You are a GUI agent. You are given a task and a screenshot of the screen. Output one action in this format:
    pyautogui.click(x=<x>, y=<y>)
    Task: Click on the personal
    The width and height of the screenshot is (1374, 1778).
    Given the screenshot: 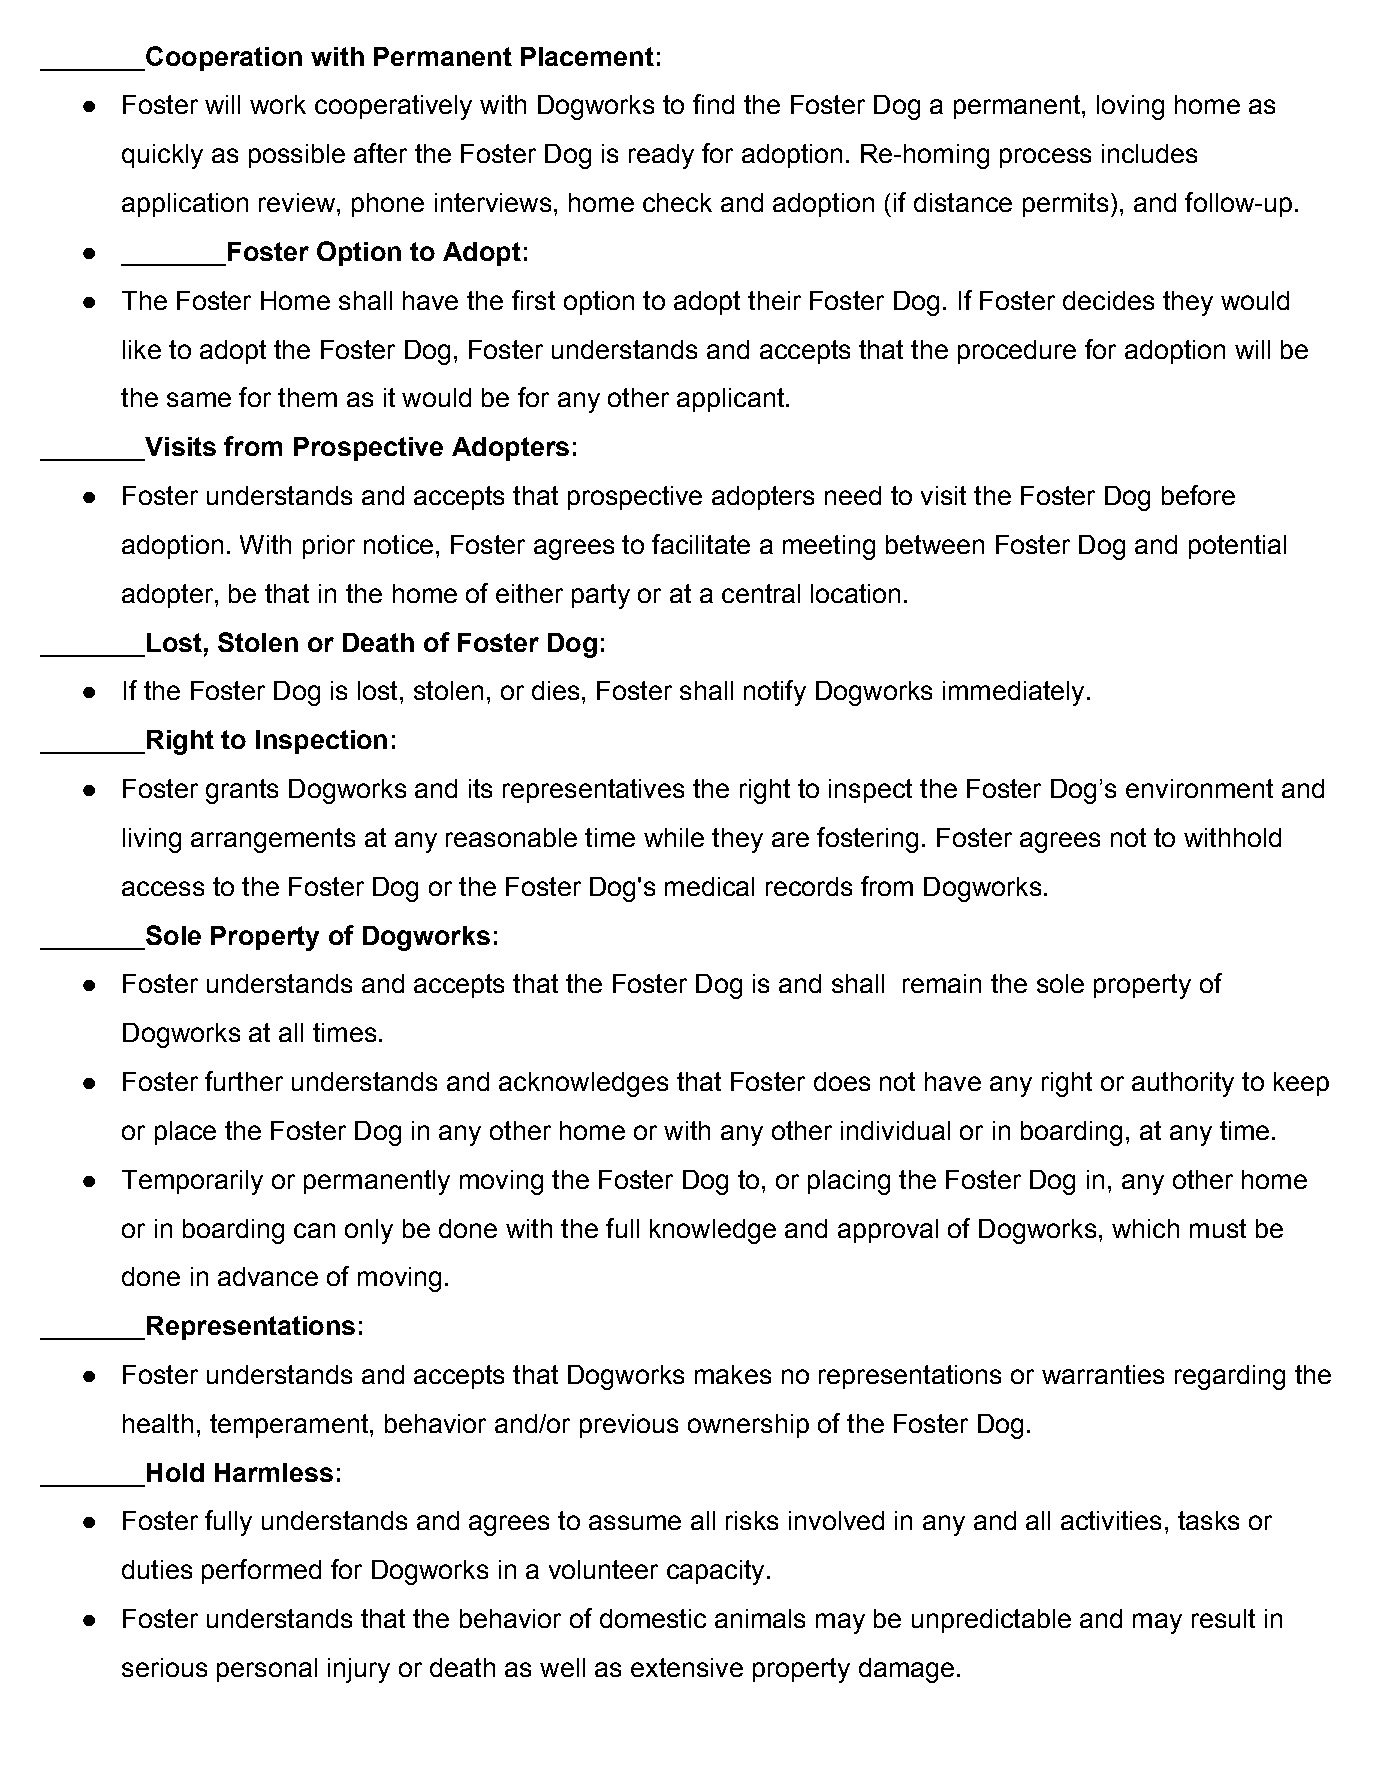 What is the action you would take?
    pyautogui.click(x=267, y=1670)
